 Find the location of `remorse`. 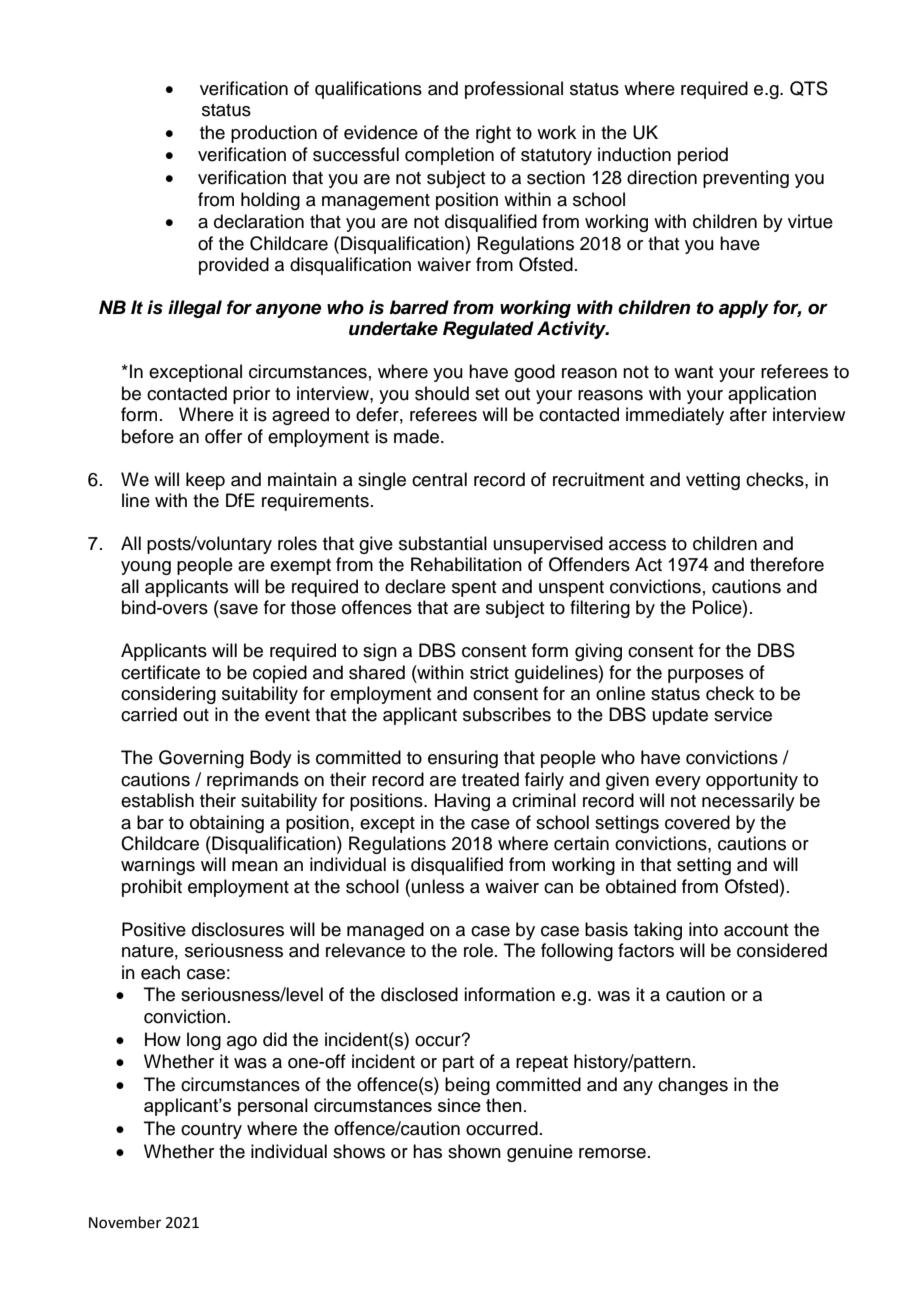

remorse is located at coordinates (612, 1153).
